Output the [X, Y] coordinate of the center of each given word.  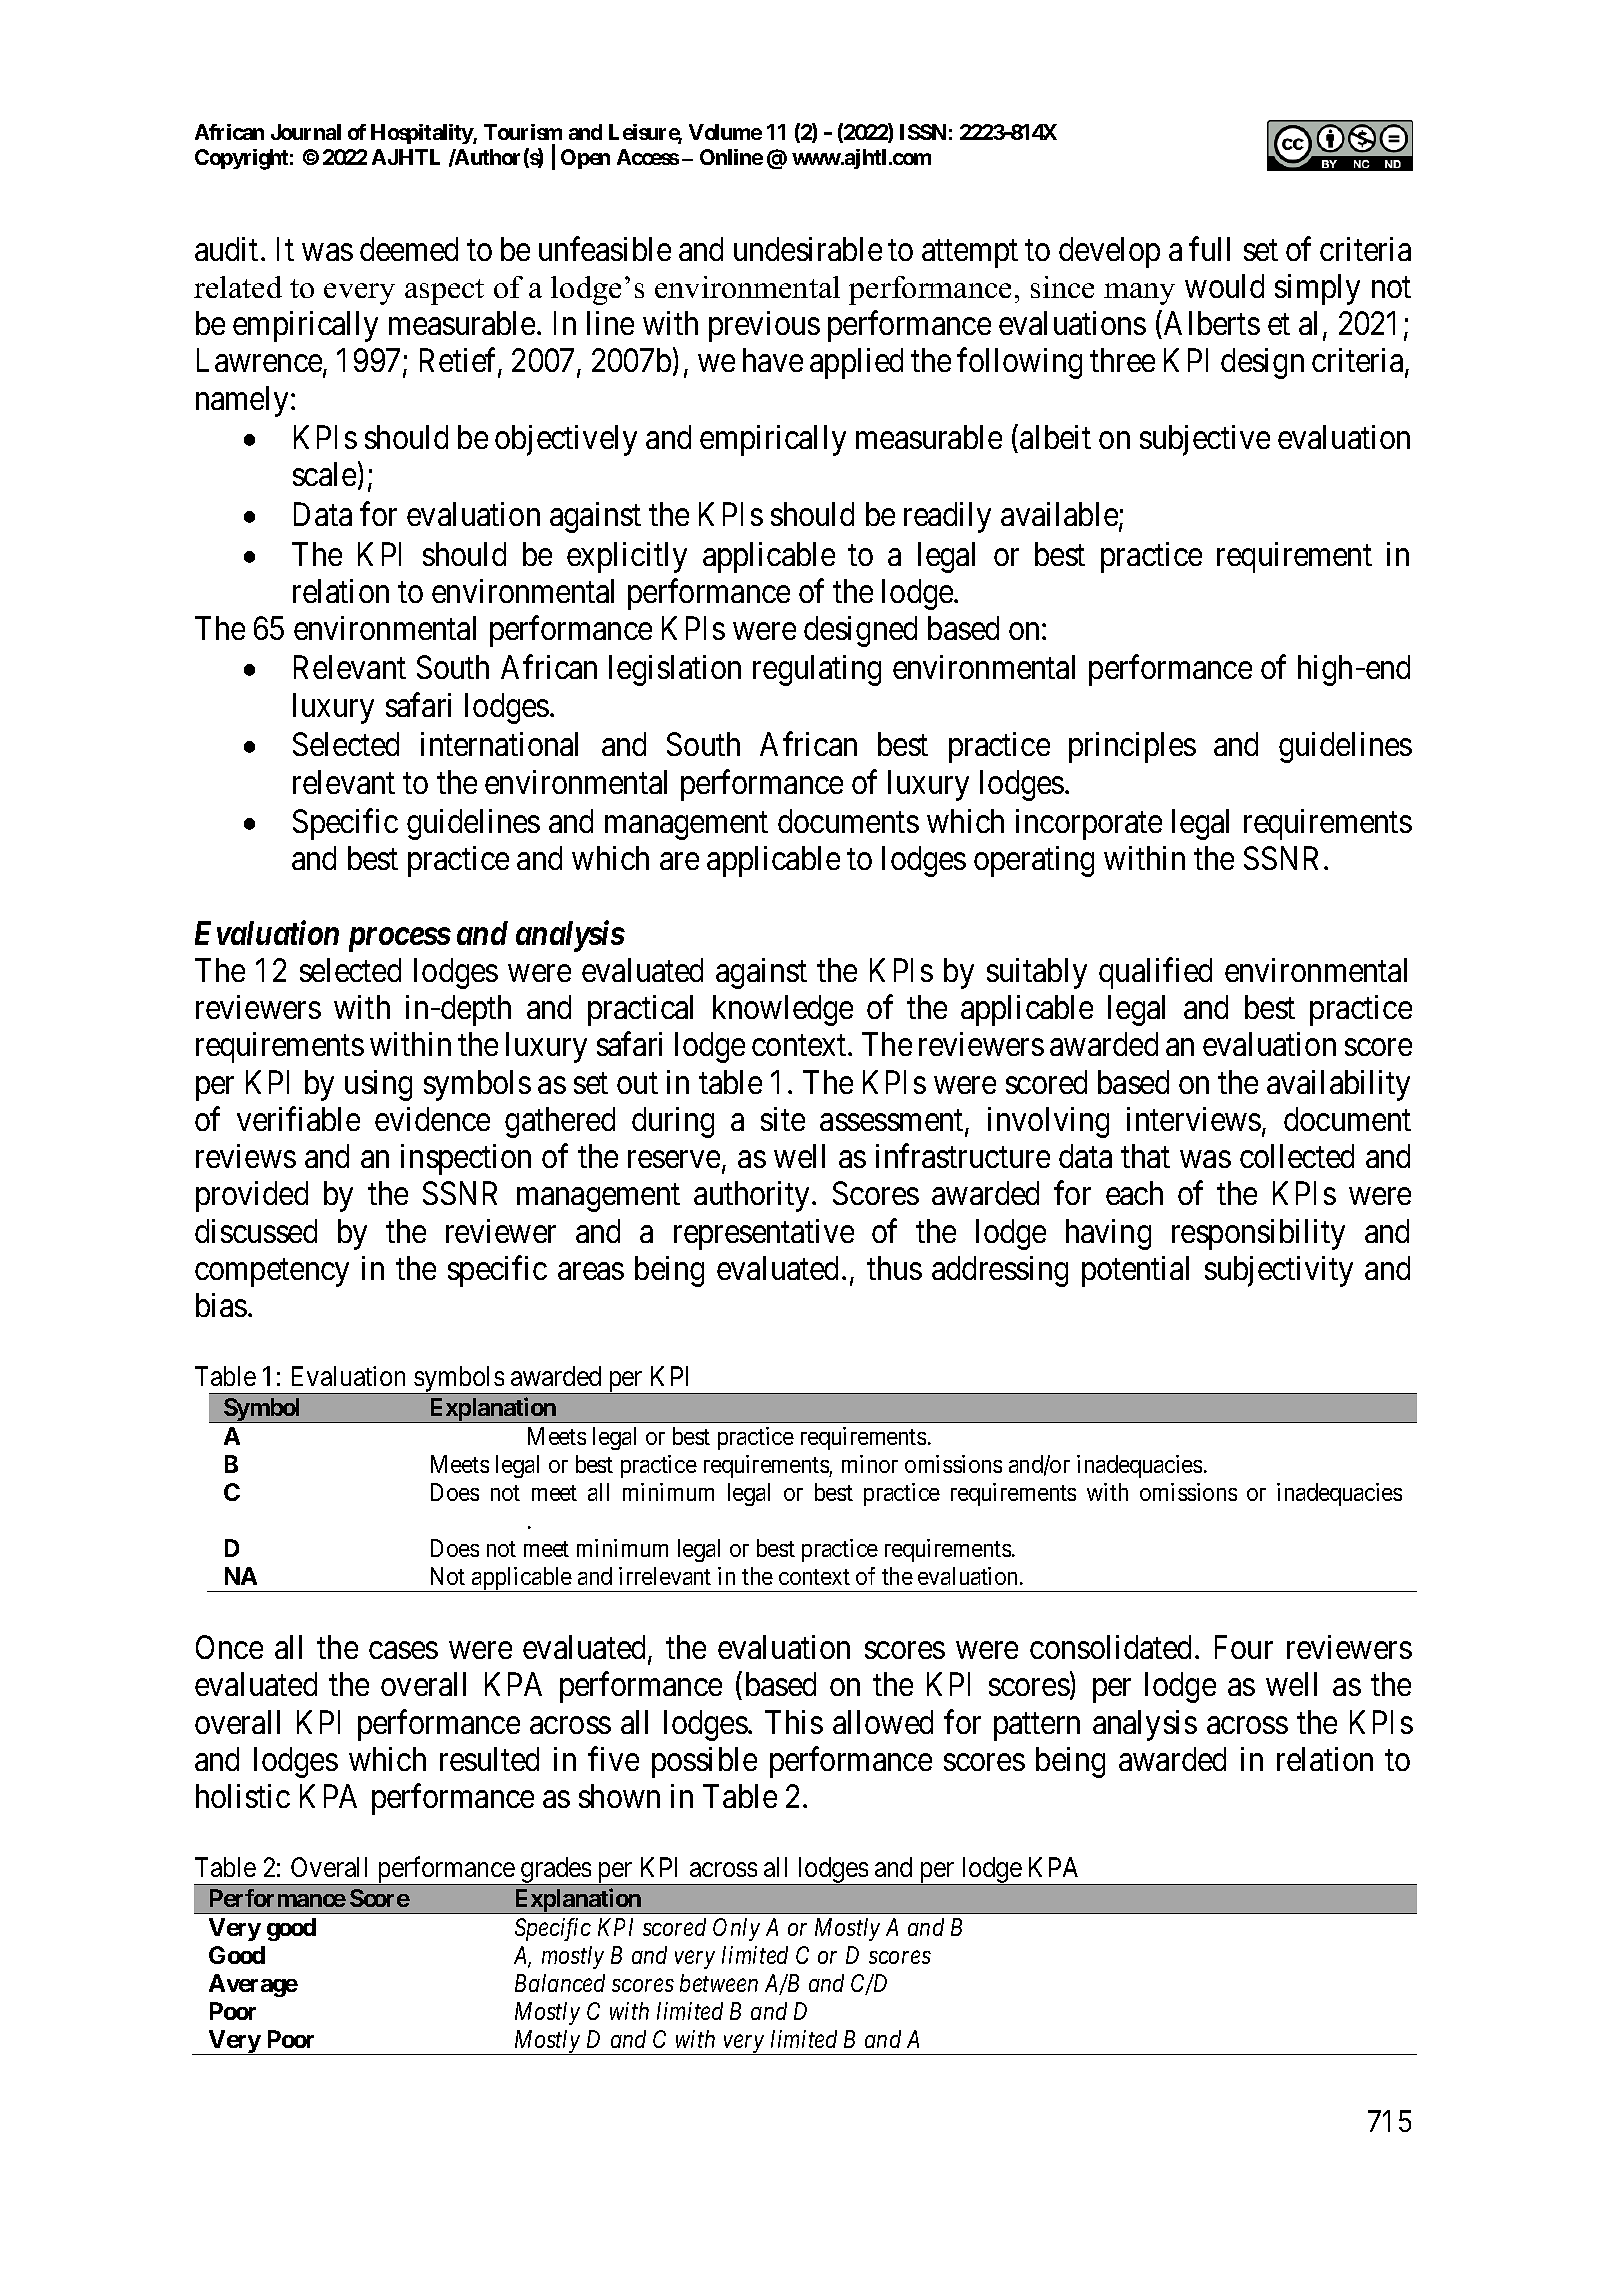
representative [764, 1234]
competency [272, 1273]
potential [1135, 1271]
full [1209, 249]
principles [1132, 747]
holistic [243, 1796]
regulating [817, 670]
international [499, 744]
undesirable [808, 249]
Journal [306, 132]
